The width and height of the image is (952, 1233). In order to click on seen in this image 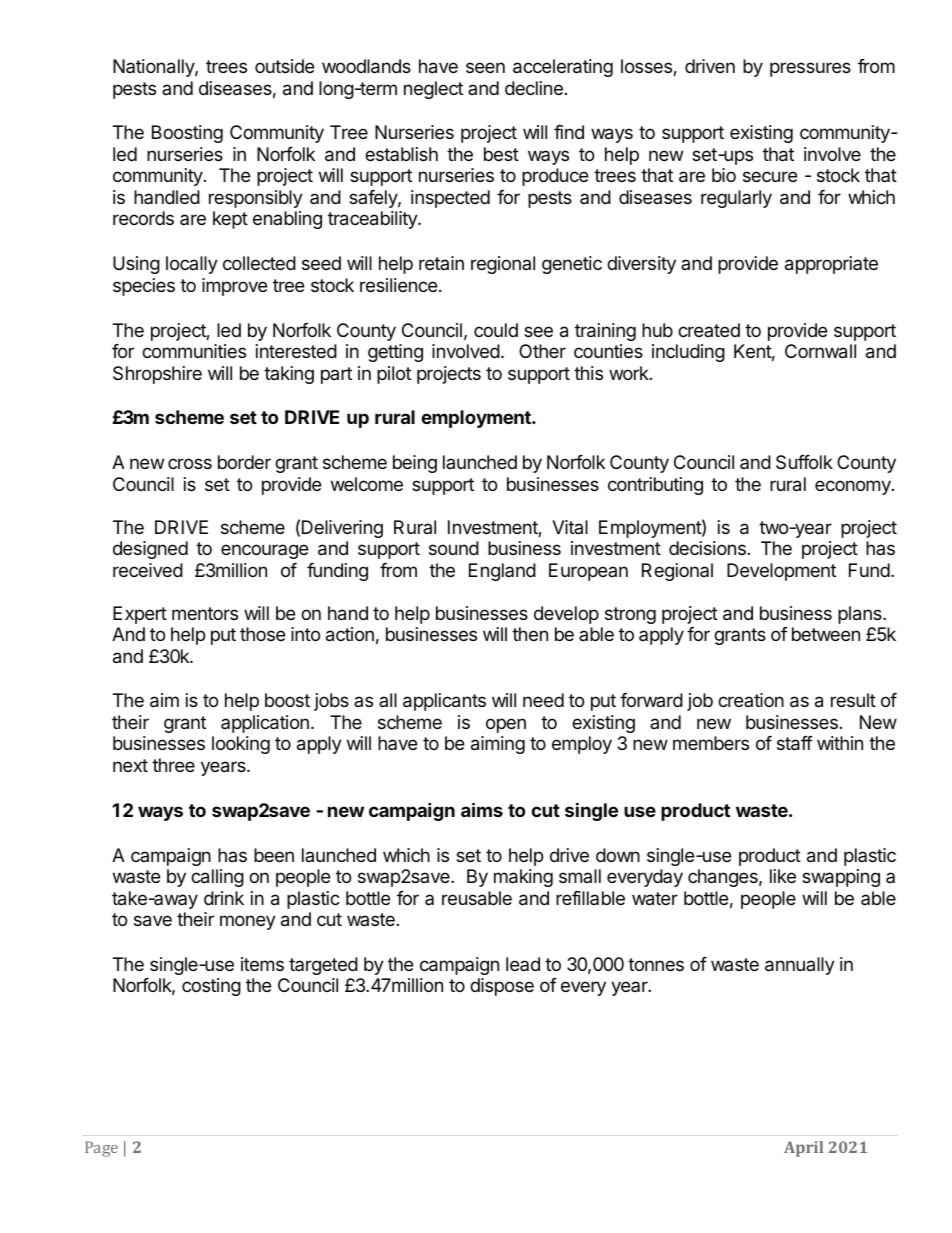, I will do `click(485, 67)`.
